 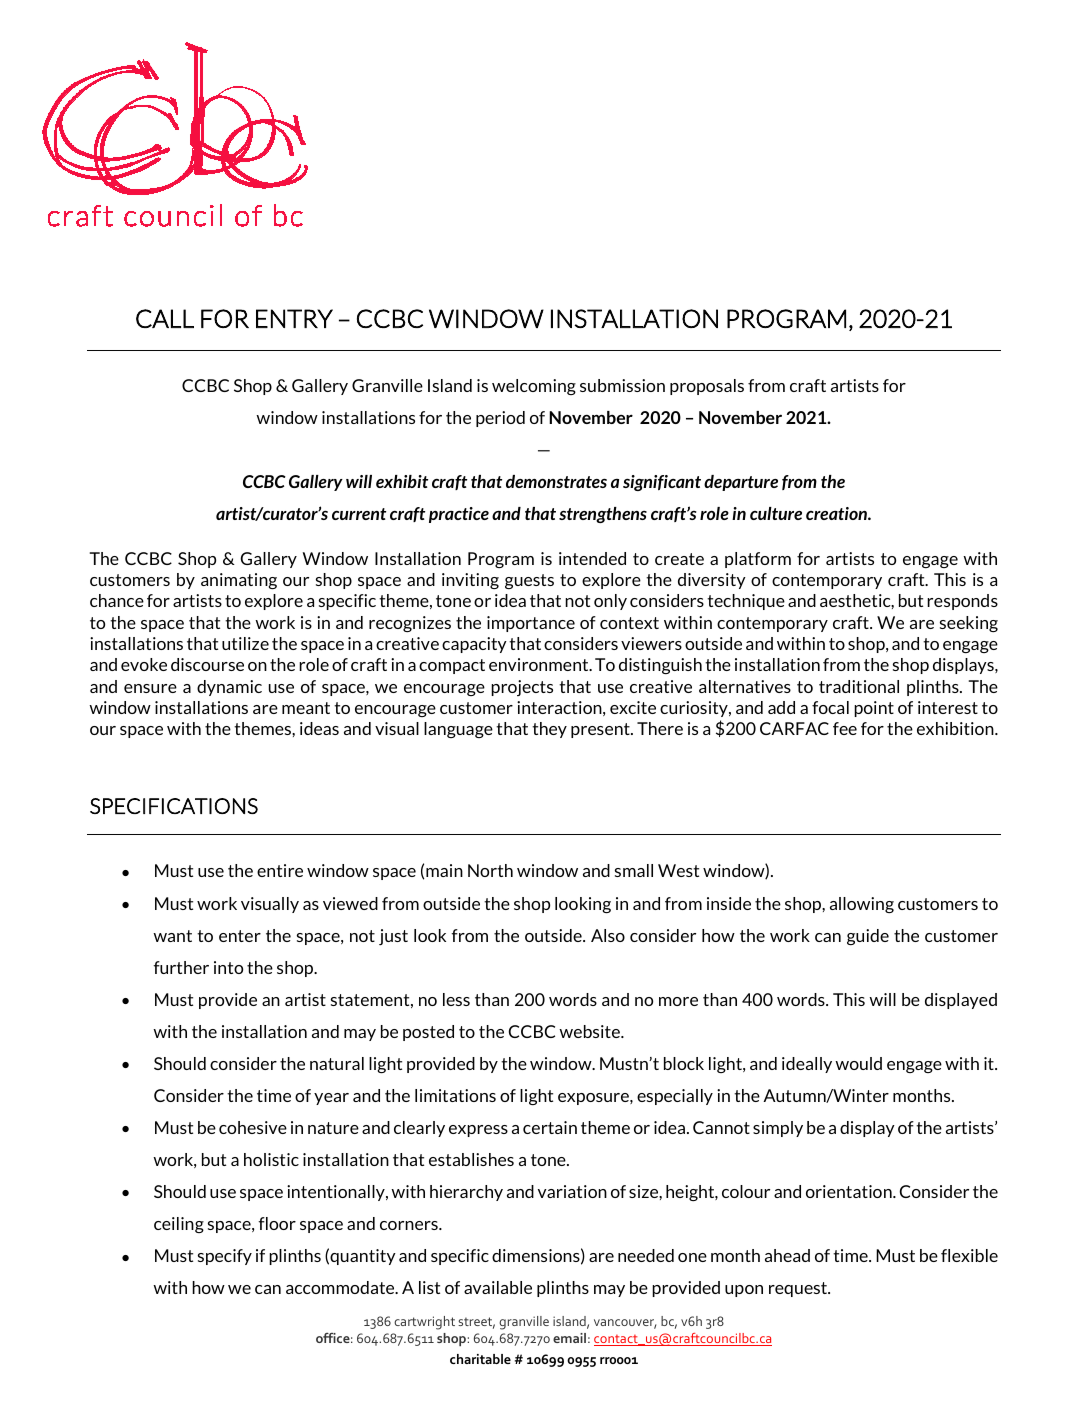 I want to click on into, so click(x=228, y=967).
